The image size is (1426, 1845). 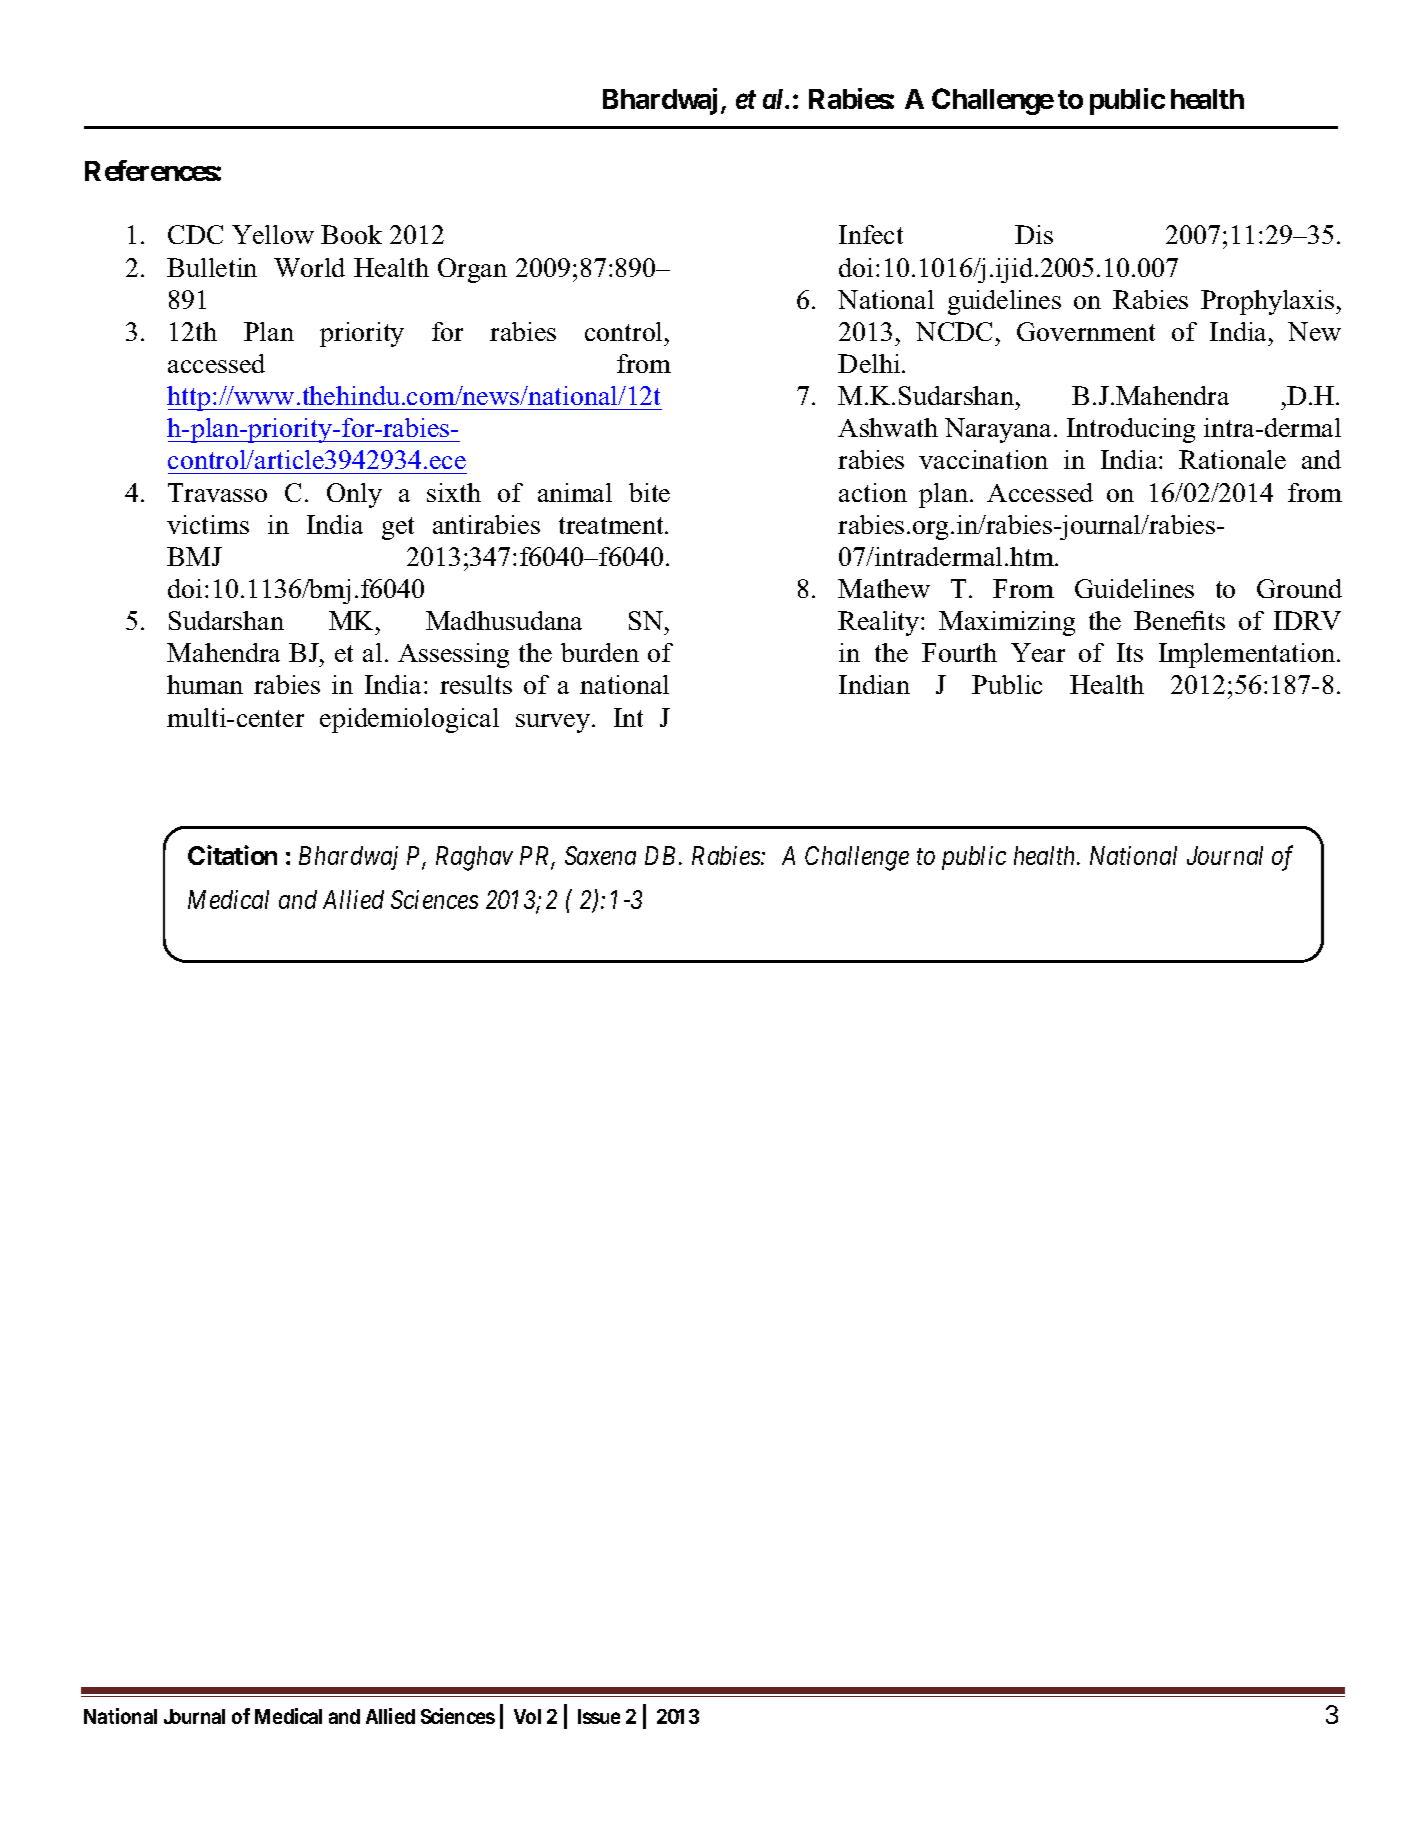 What do you see at coordinates (959, 652) in the screenshot?
I see `Fourth` at bounding box center [959, 652].
